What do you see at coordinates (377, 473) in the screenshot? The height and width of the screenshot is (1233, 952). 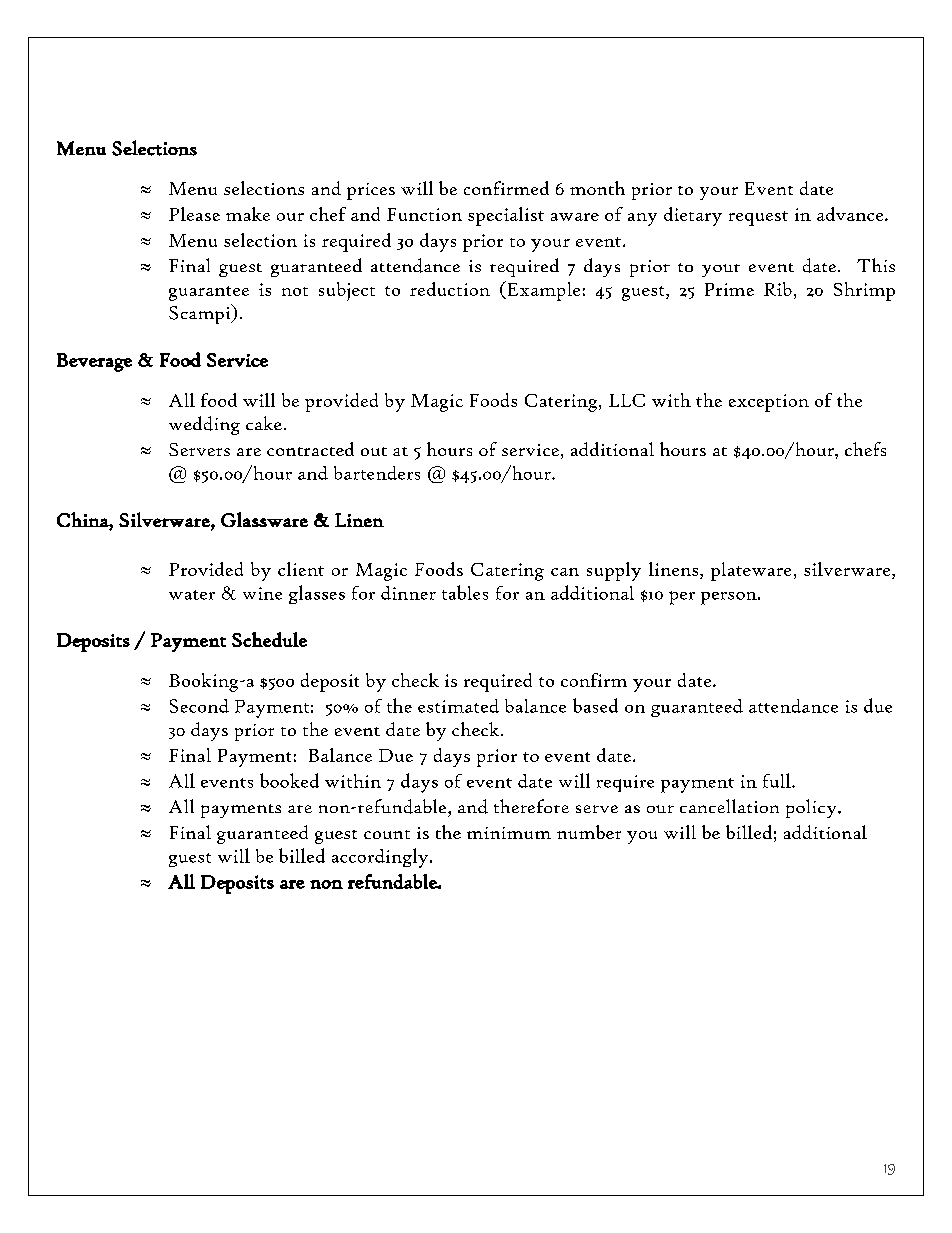 I see `bartenders` at bounding box center [377, 473].
